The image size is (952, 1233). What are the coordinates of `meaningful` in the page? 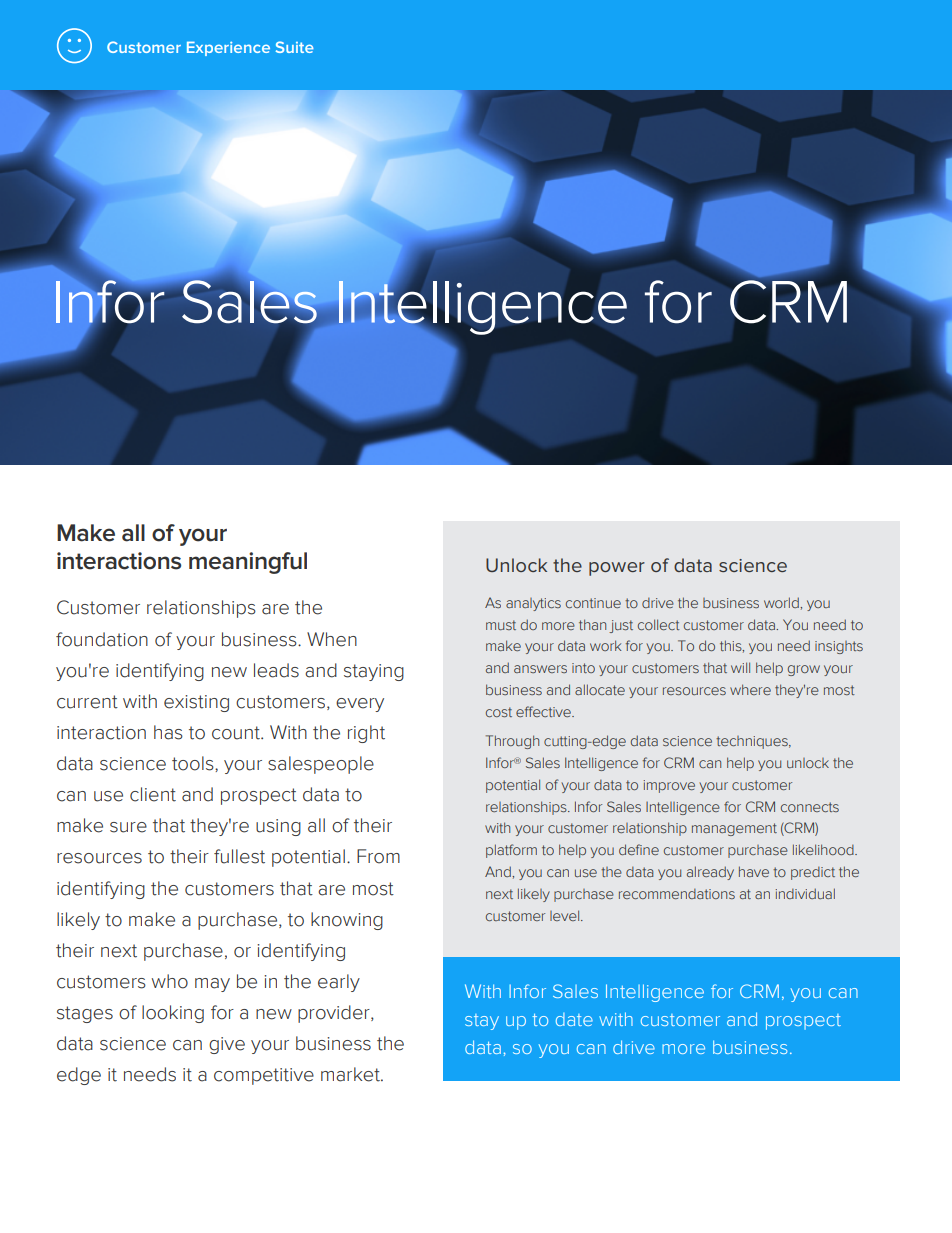 It's located at (248, 563).
